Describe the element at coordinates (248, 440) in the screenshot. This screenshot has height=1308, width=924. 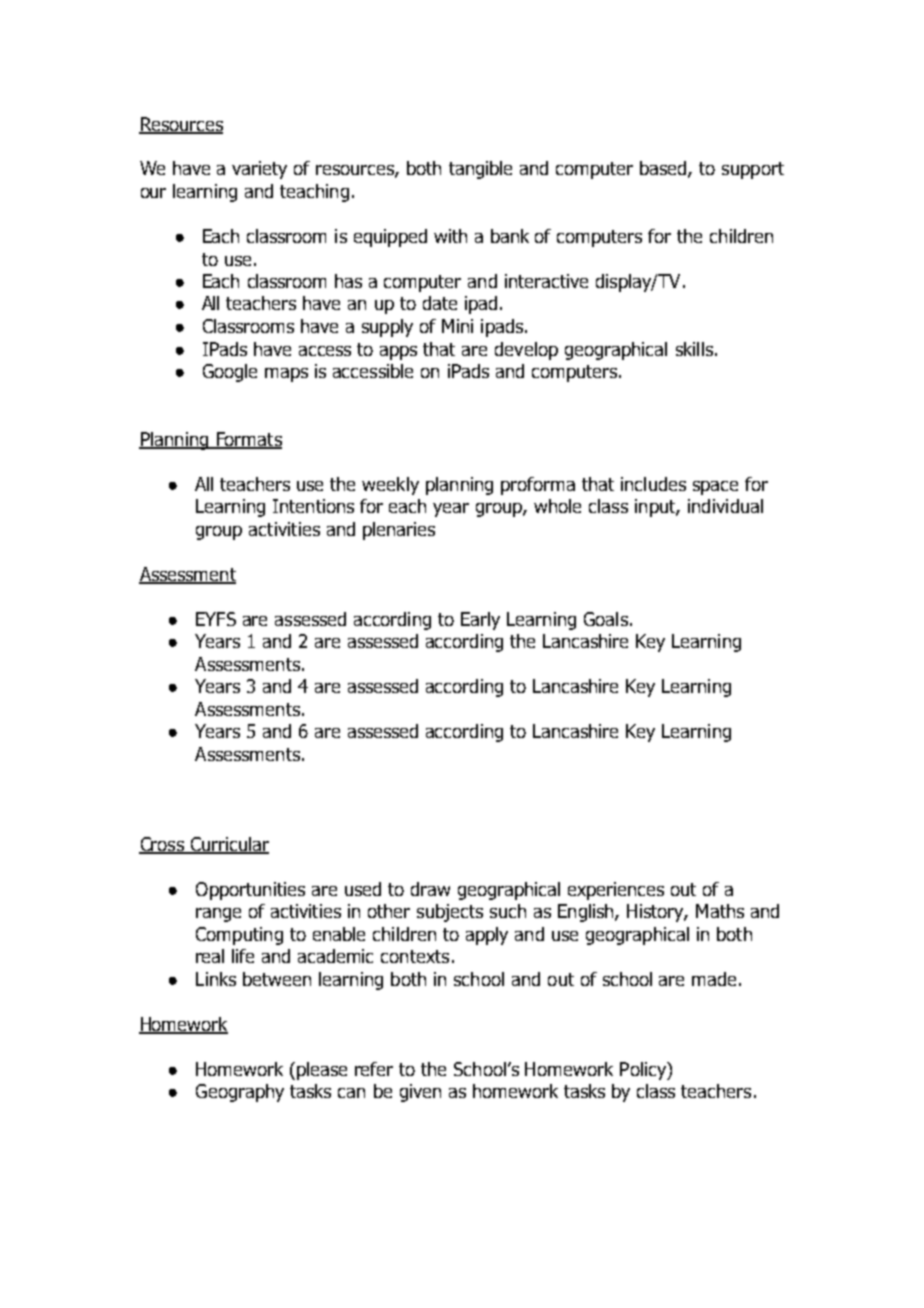
I see `Formats` at that location.
